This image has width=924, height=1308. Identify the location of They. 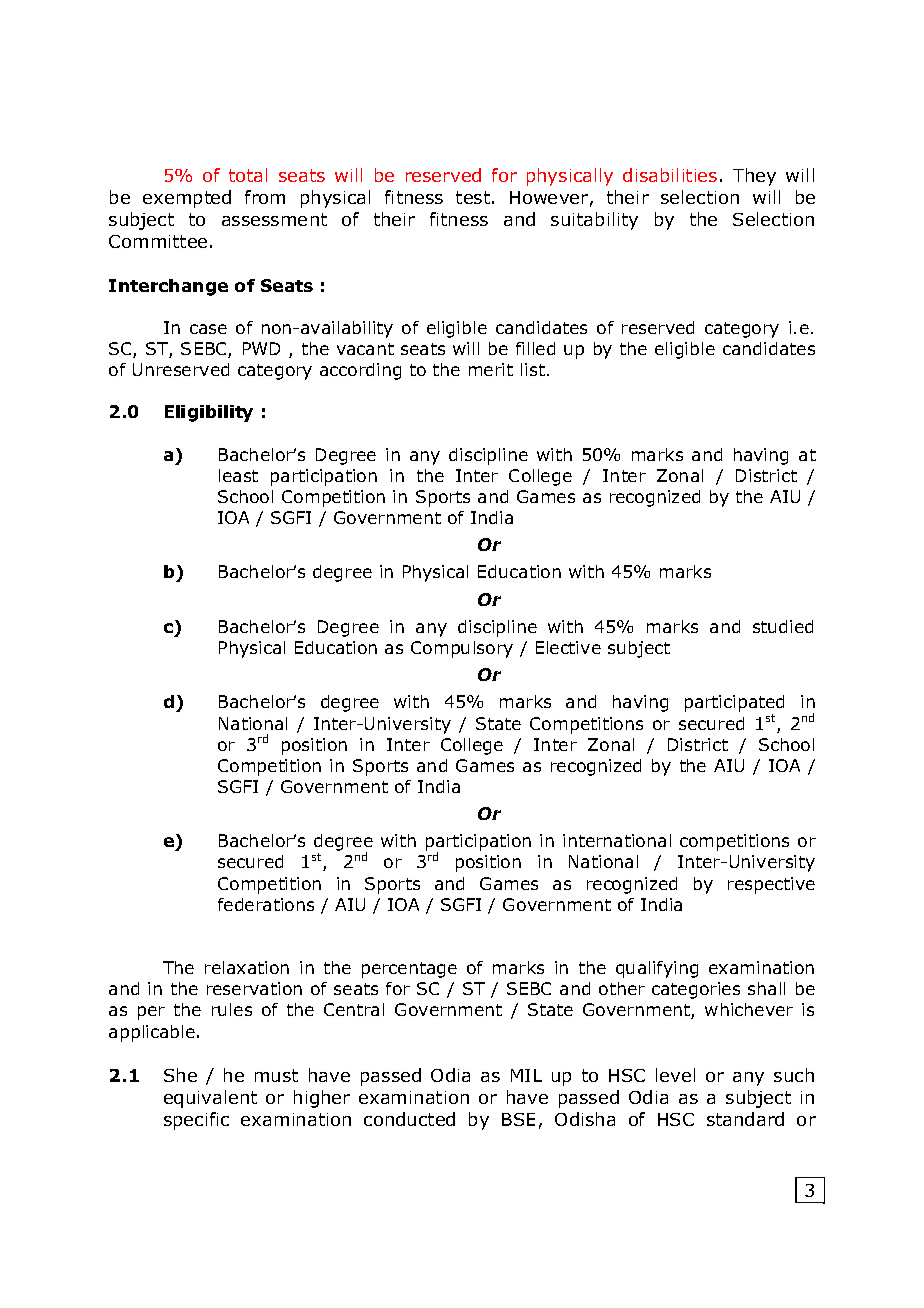
(754, 177).
